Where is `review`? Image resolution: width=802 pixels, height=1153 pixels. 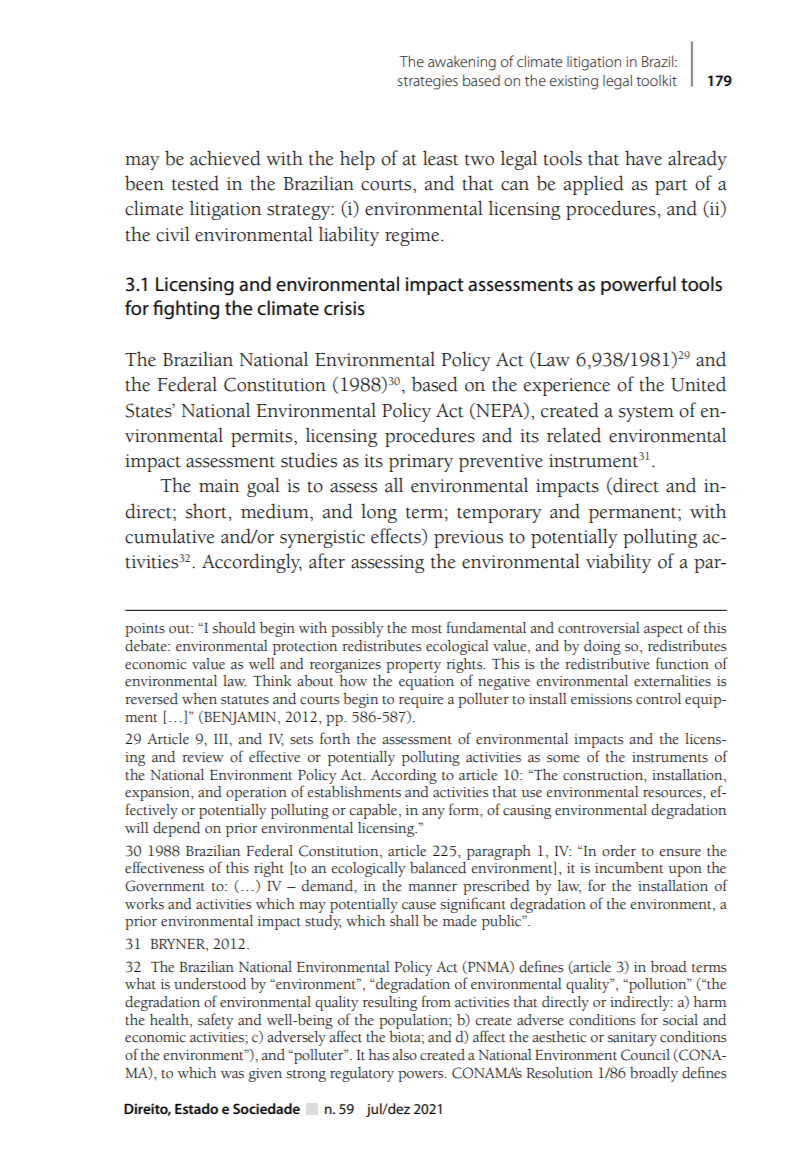 review is located at coordinates (203, 757).
